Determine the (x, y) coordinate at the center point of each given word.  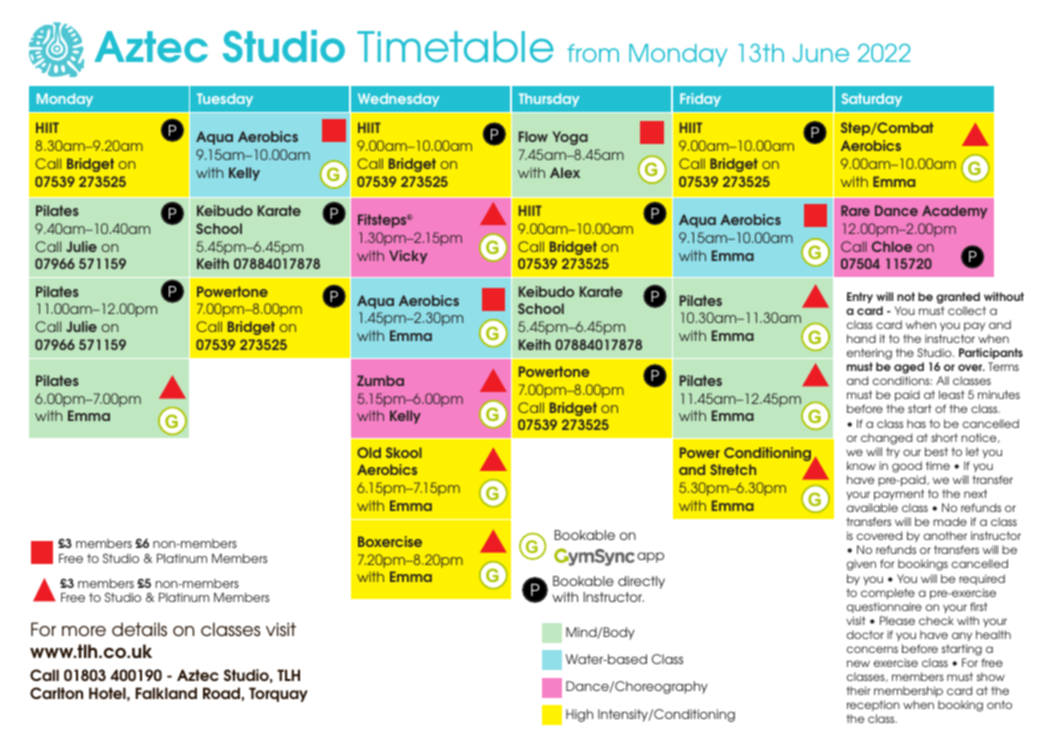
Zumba (380, 380)
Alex (565, 172)
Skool (404, 452)
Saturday (872, 100)
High (579, 715)
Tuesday (225, 100)
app (650, 557)
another (945, 535)
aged (909, 369)
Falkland (166, 693)
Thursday (549, 100)
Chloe (892, 246)
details (139, 629)
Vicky (408, 257)
